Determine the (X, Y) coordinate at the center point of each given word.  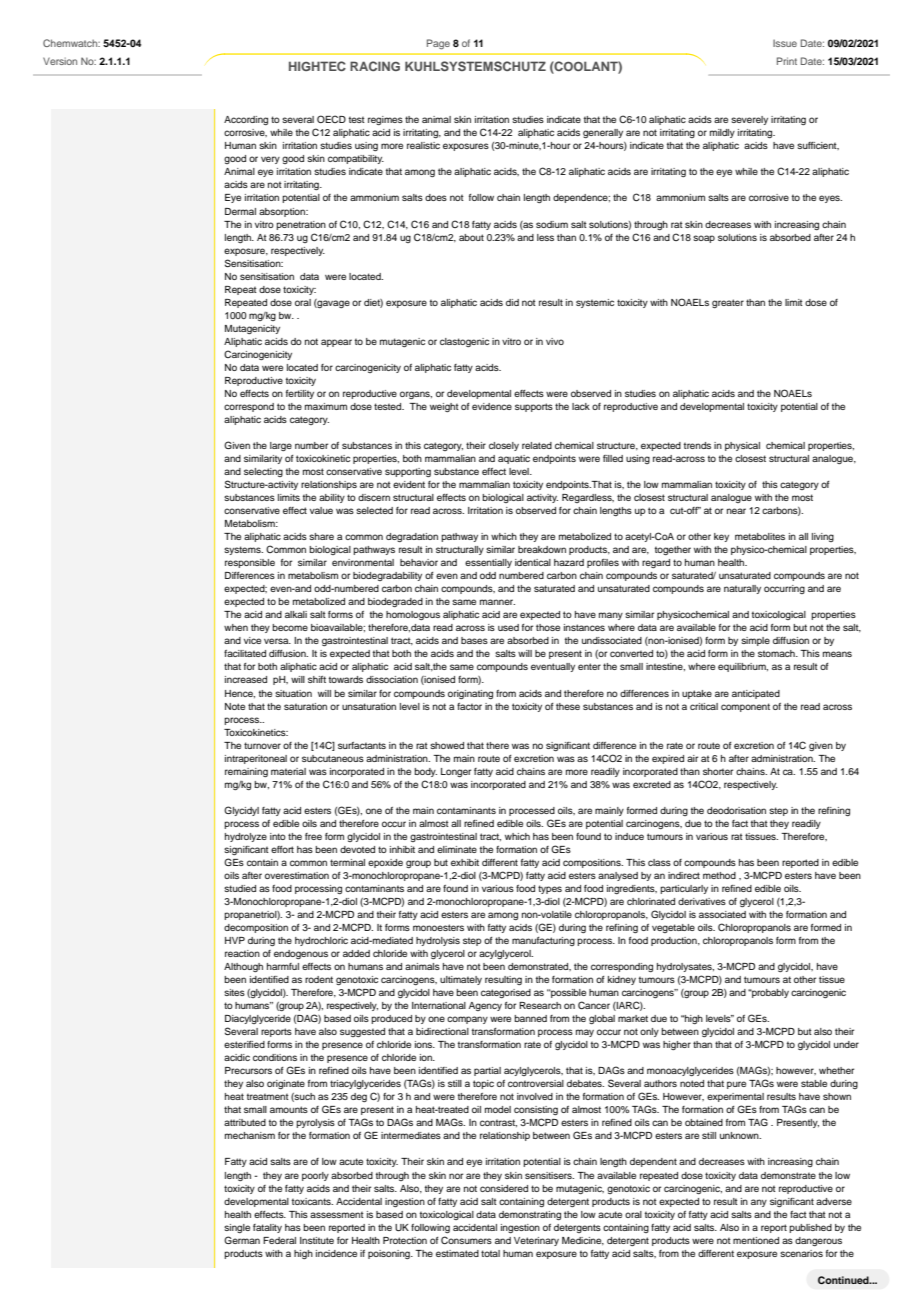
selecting (263, 472)
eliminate (457, 849)
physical (742, 446)
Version (60, 61)
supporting (408, 472)
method (719, 875)
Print (787, 61)
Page (438, 44)
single (237, 1228)
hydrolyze (246, 837)
